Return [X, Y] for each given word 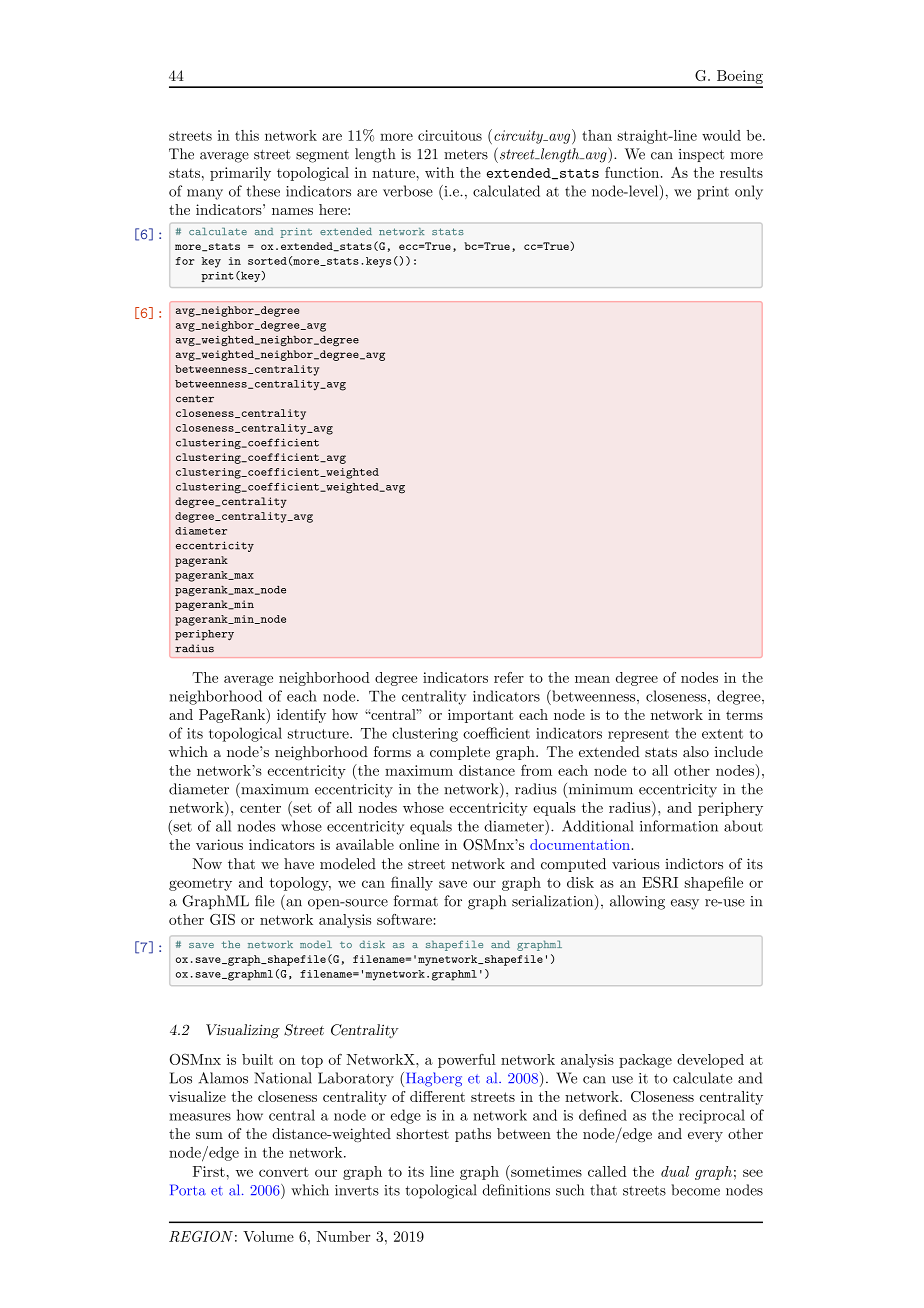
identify [301, 716]
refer [509, 677]
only [749, 192]
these [263, 191]
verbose [408, 191]
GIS [222, 919]
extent [722, 734]
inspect [701, 155]
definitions [516, 1190]
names [292, 211]
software [404, 919]
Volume [268, 1236]
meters [466, 155]
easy [685, 904]
